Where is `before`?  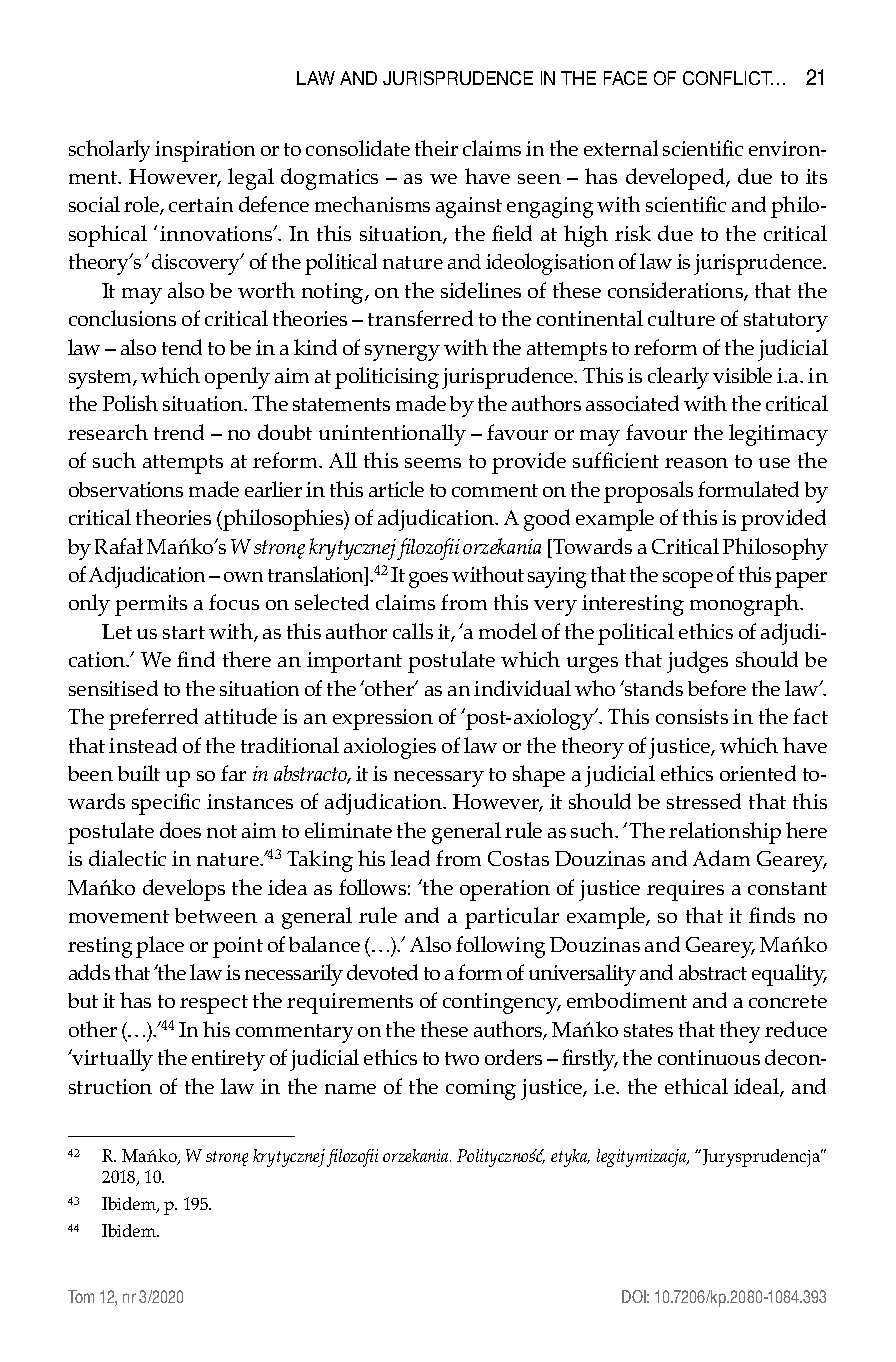 before is located at coordinates (717, 688).
